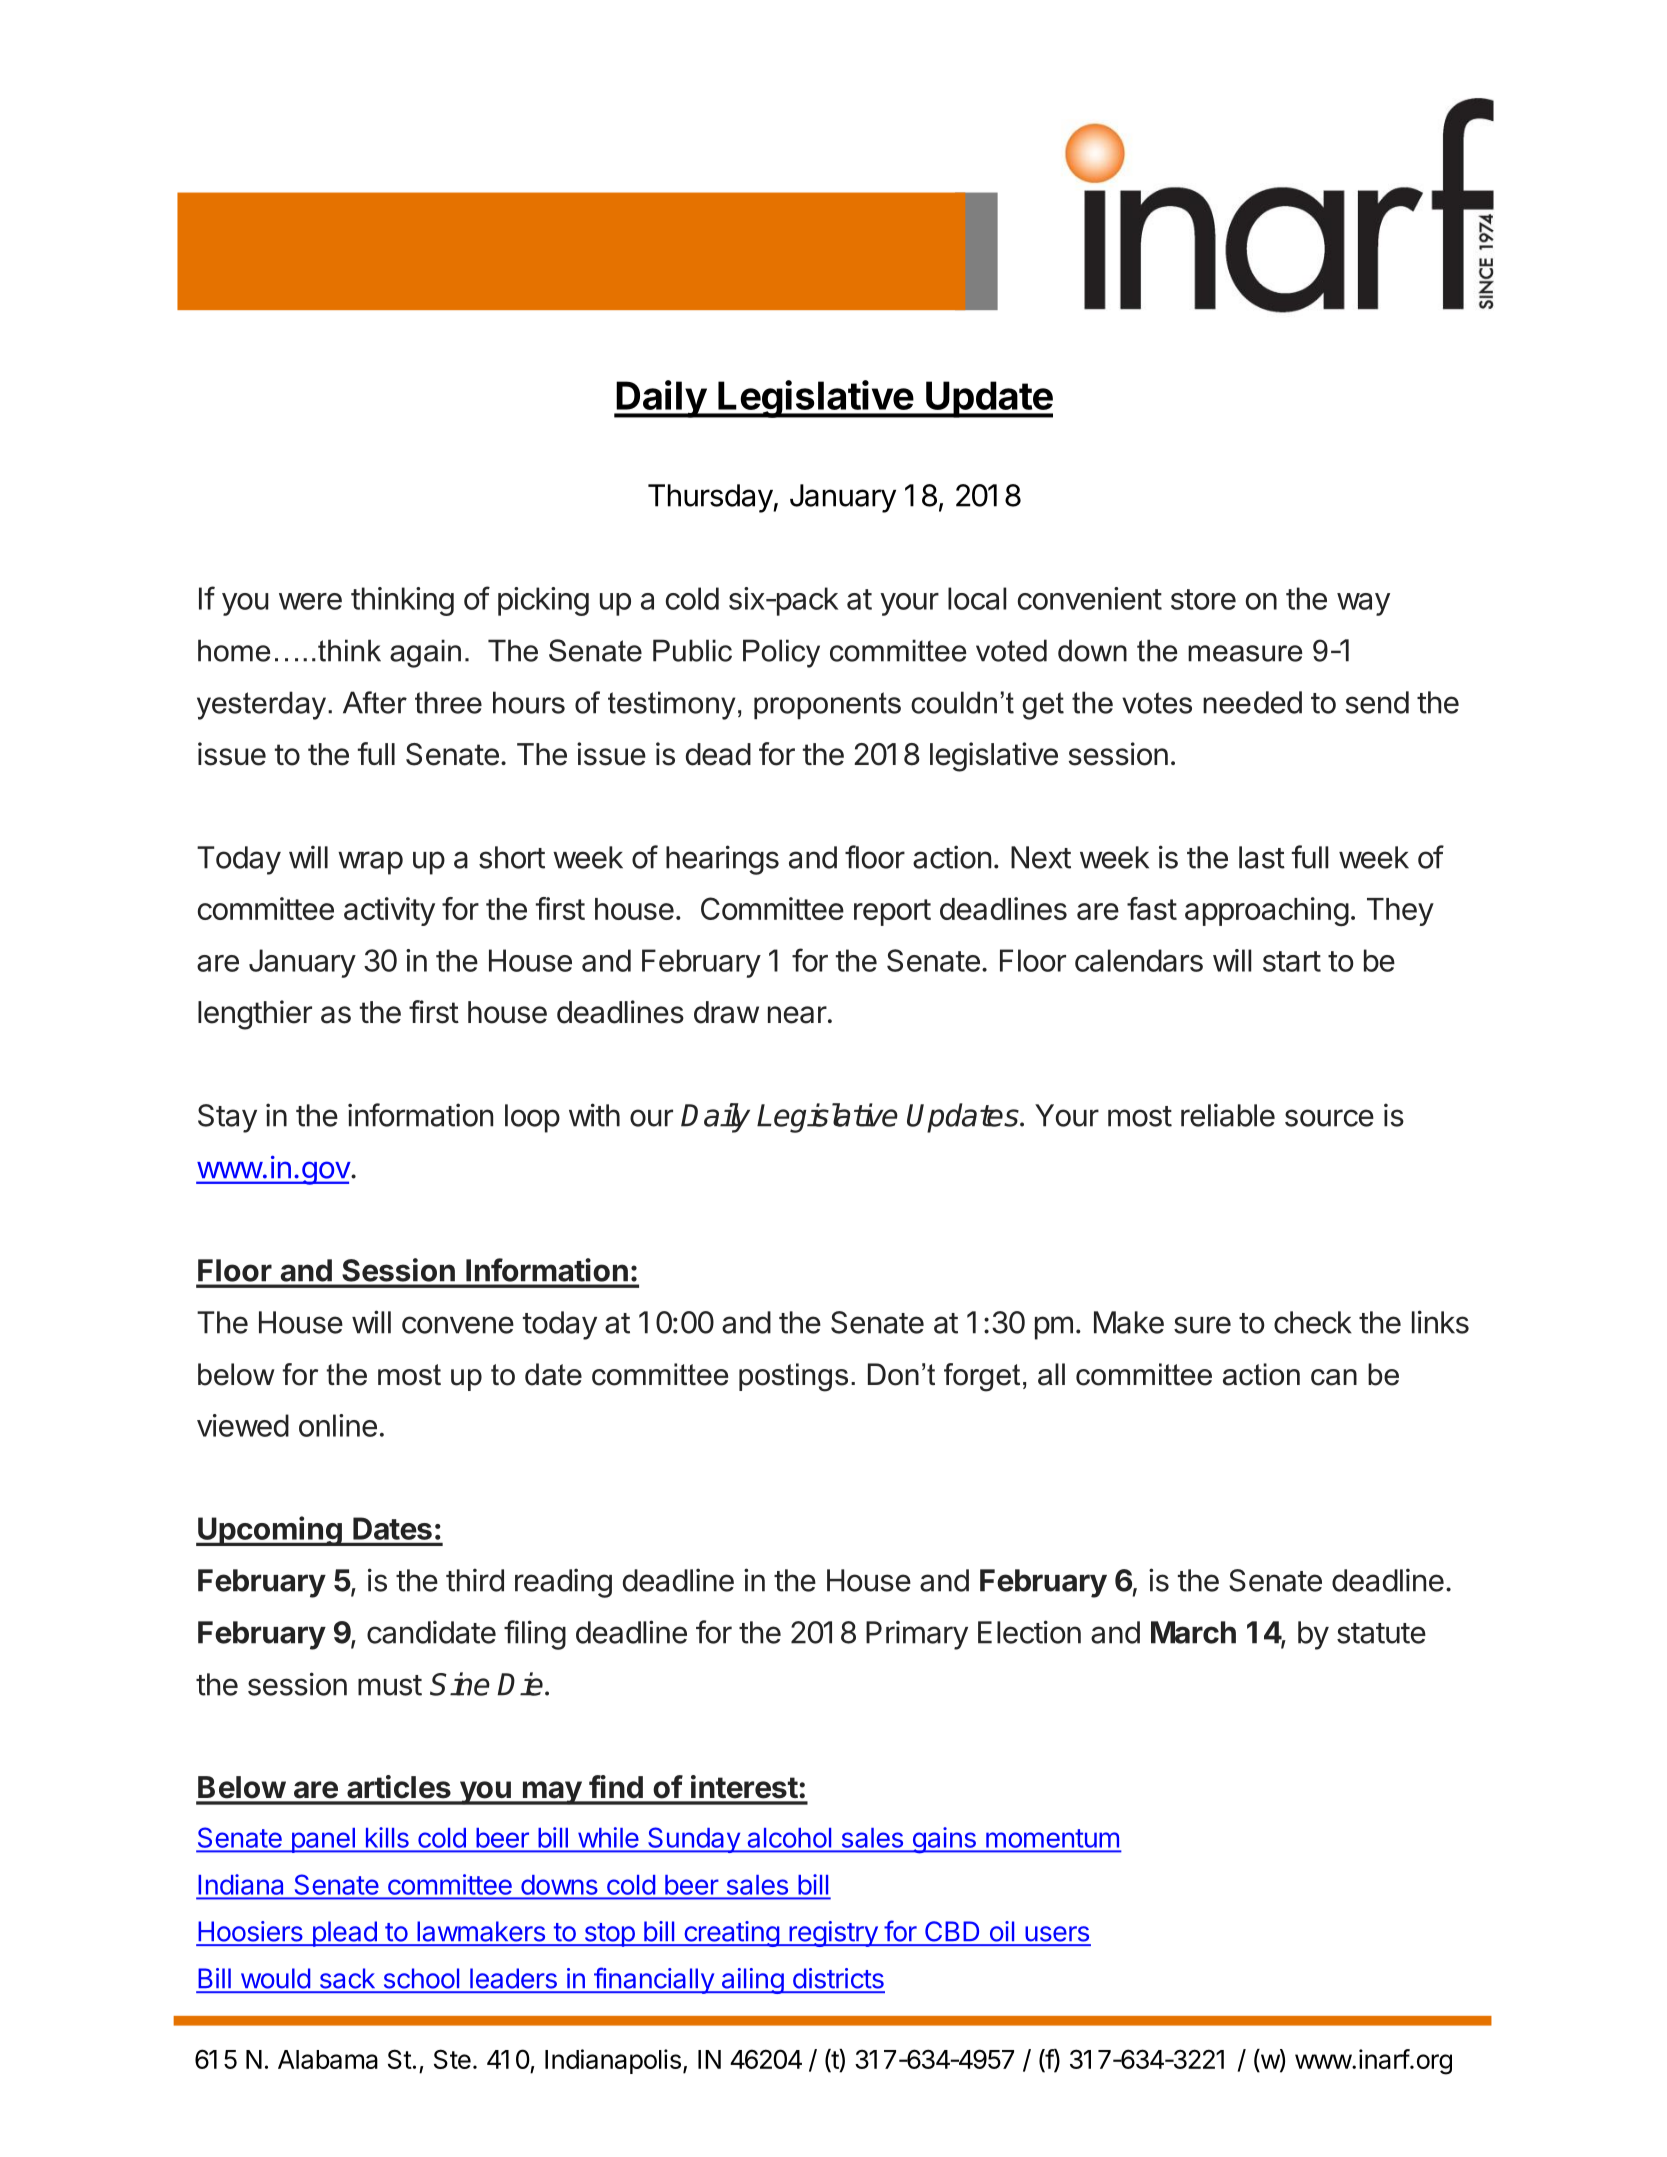  What do you see at coordinates (793, 1377) in the screenshot?
I see `postings` at bounding box center [793, 1377].
